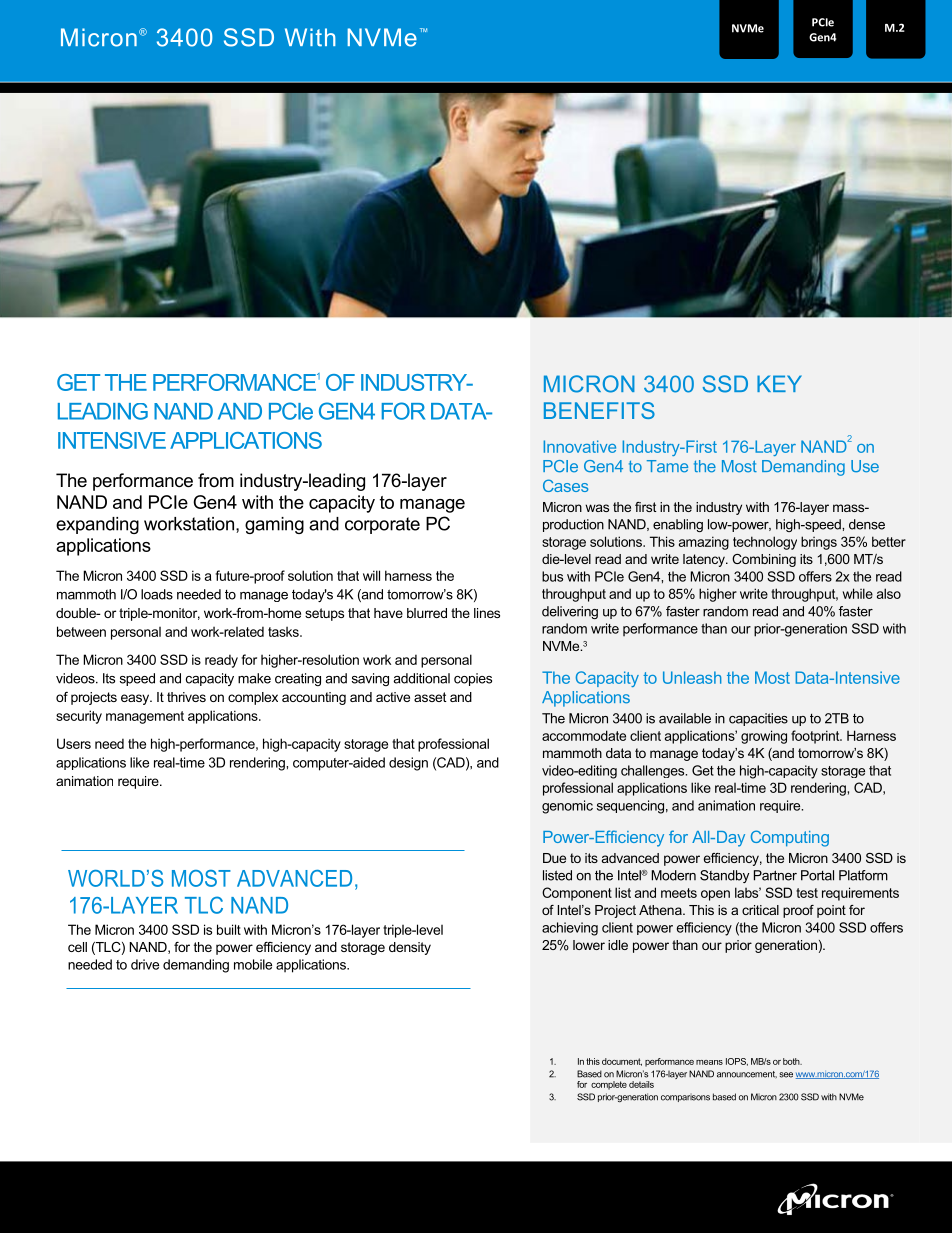 The width and height of the page is (952, 1233). What do you see at coordinates (97, 525) in the page?
I see `expanding` at bounding box center [97, 525].
